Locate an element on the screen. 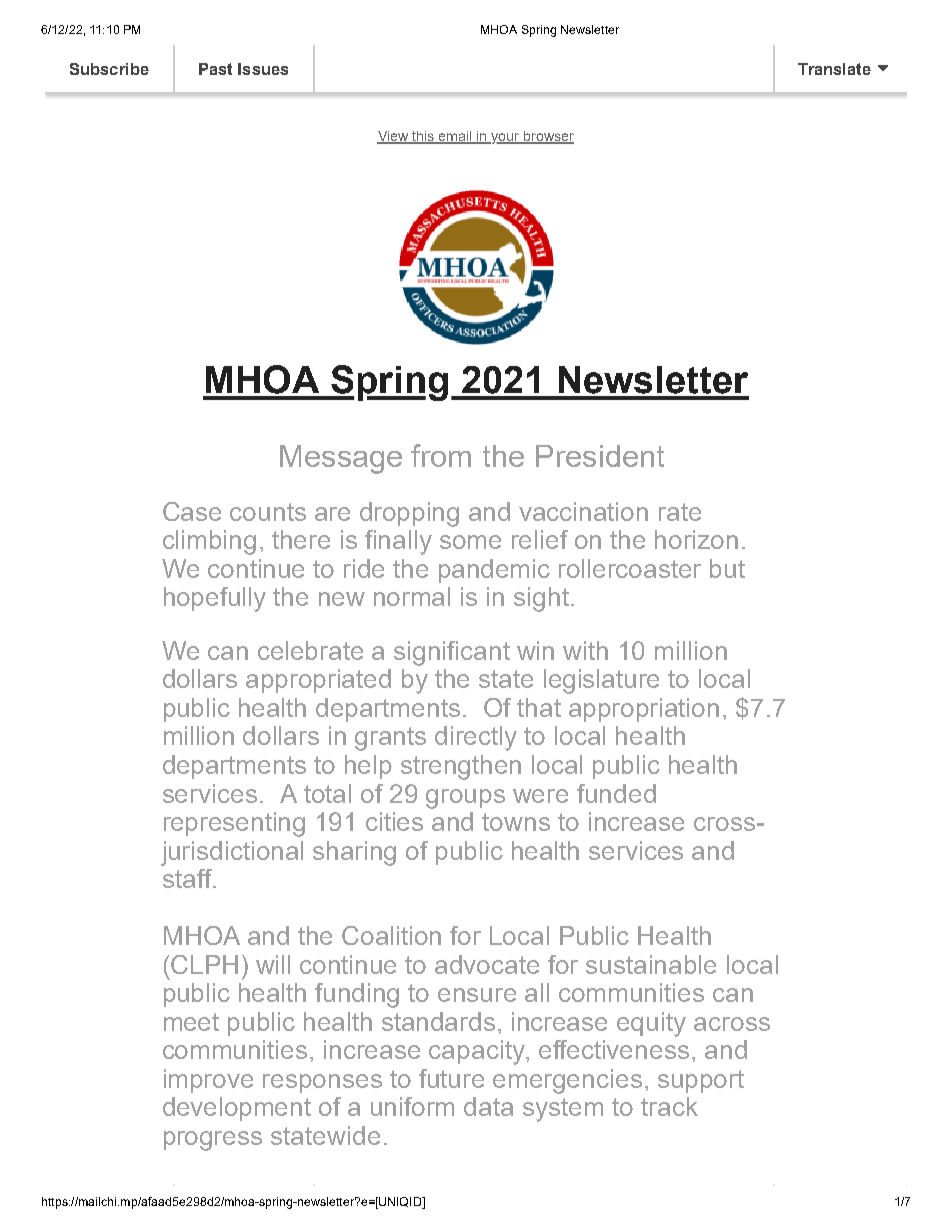  directly is located at coordinates (476, 738).
